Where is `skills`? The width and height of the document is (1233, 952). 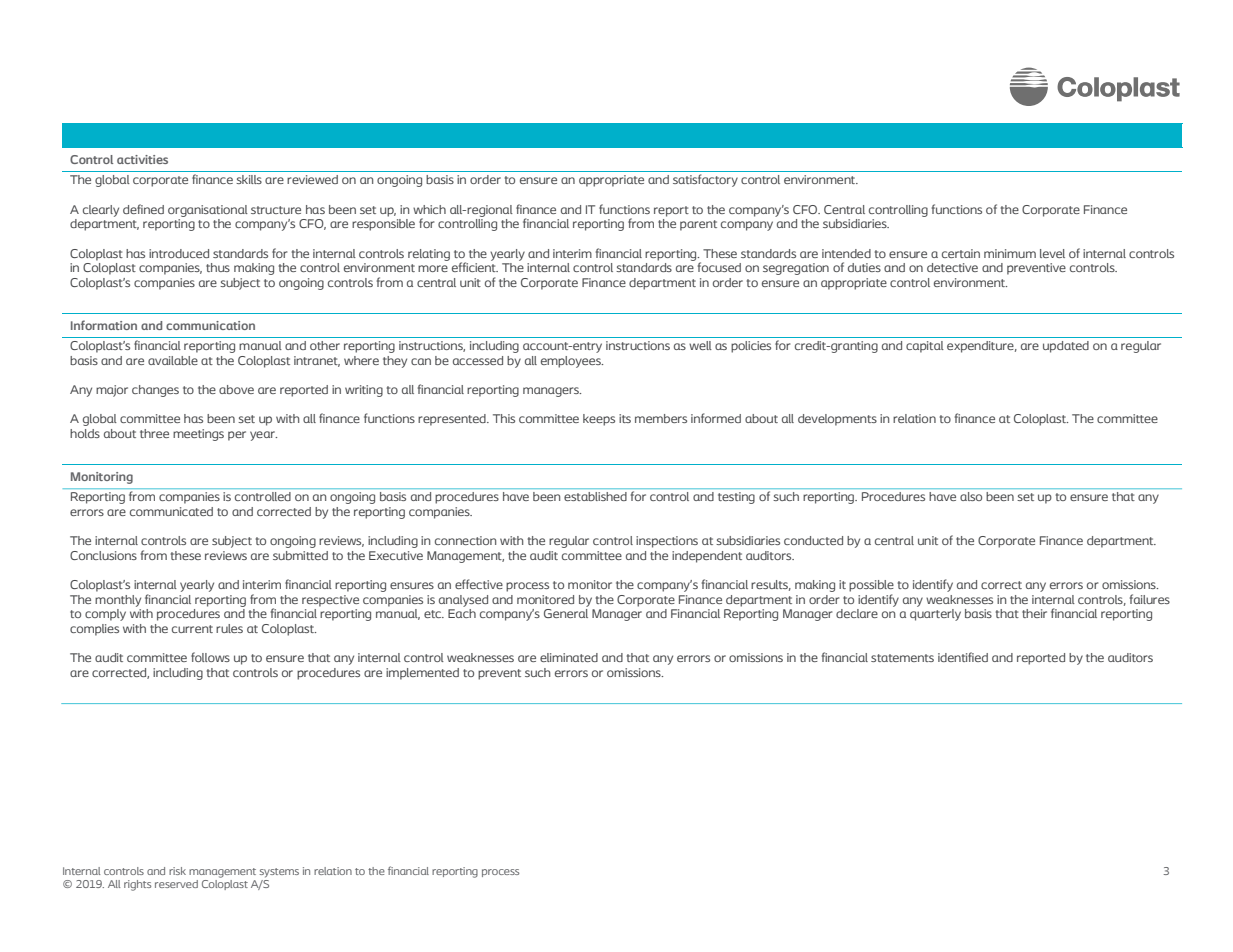
skills is located at coordinates (249, 179).
